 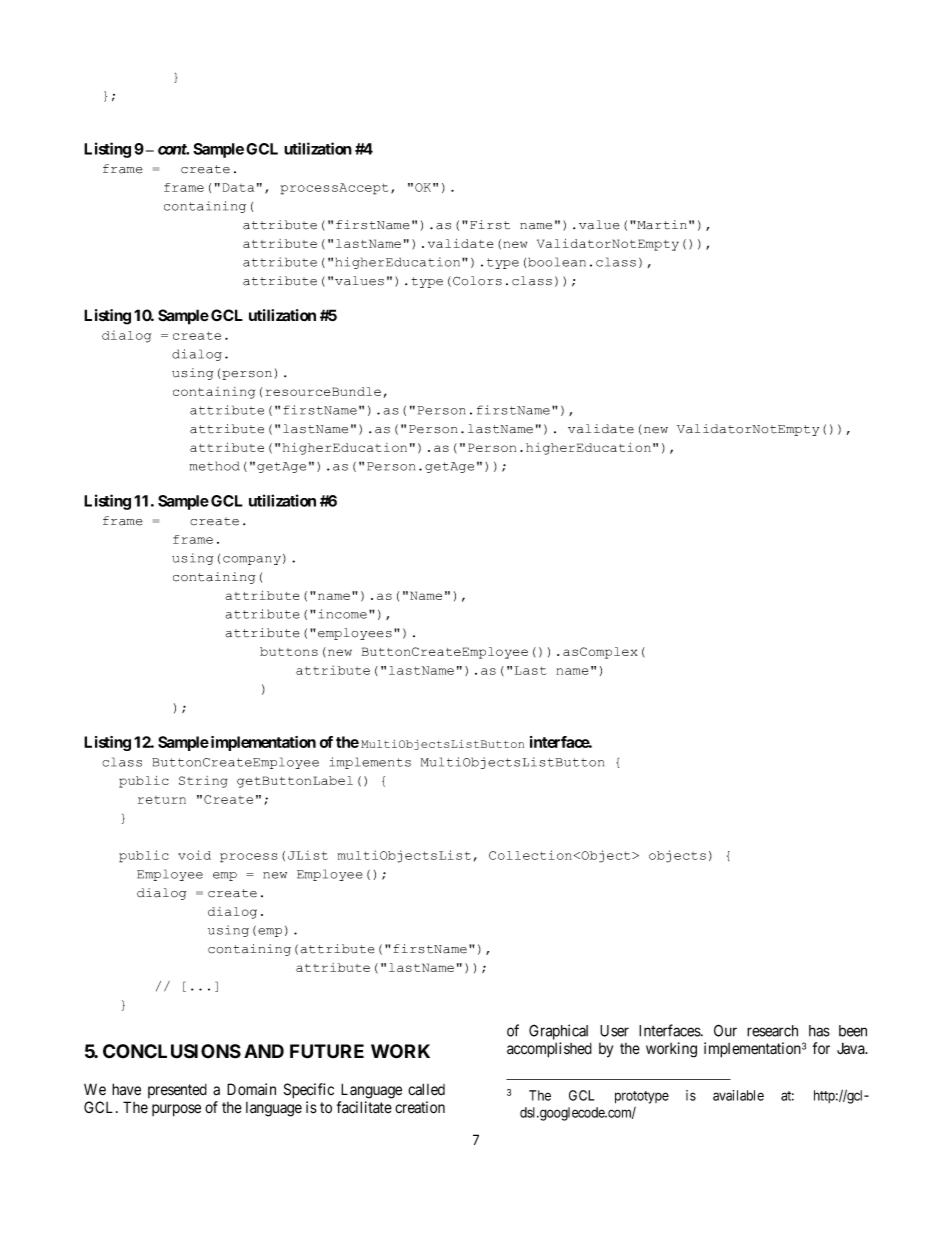 What do you see at coordinates (549, 1050) in the image?
I see `accomplished` at bounding box center [549, 1050].
